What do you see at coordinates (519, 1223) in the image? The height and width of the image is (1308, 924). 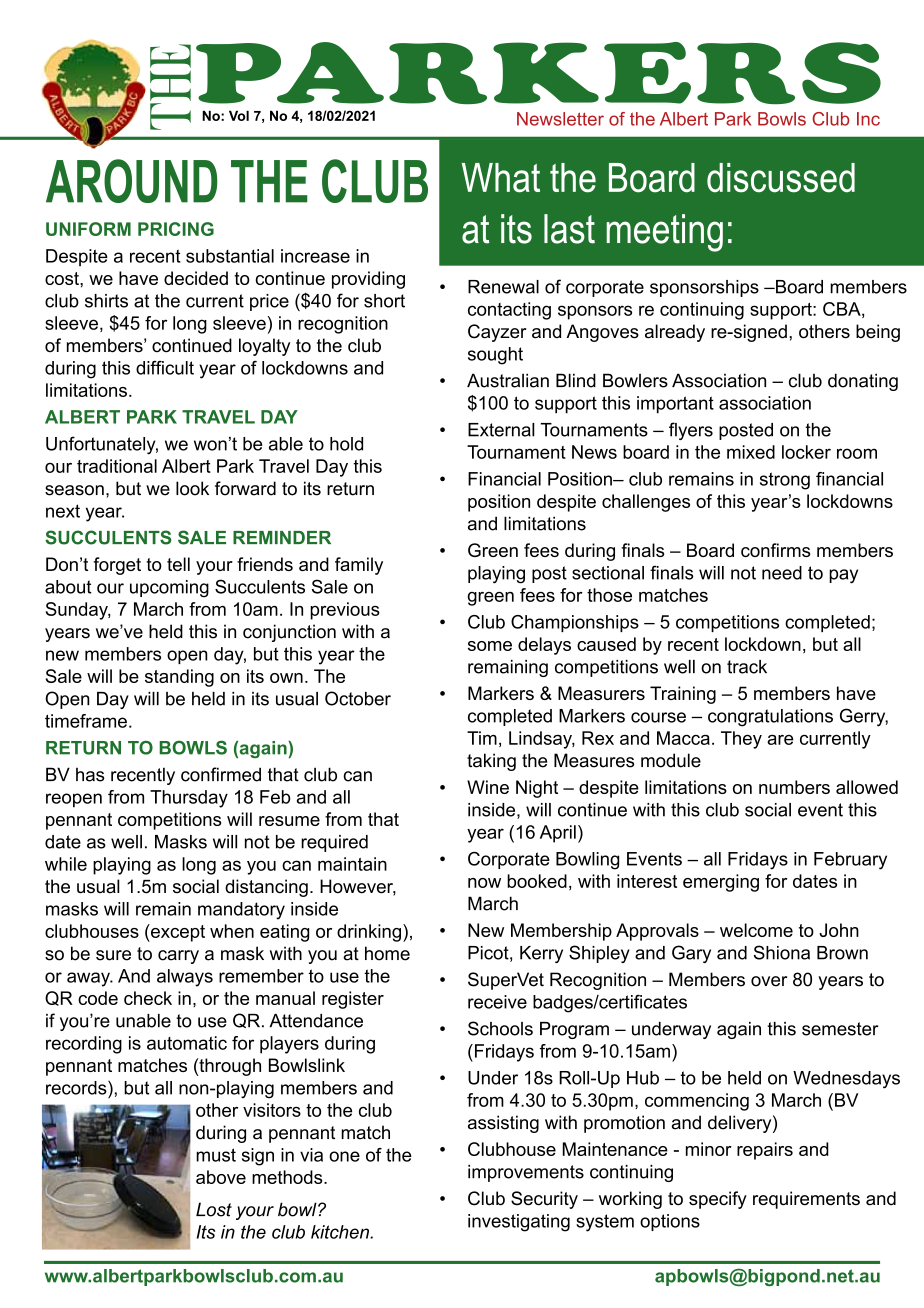 I see `investigating` at bounding box center [519, 1223].
